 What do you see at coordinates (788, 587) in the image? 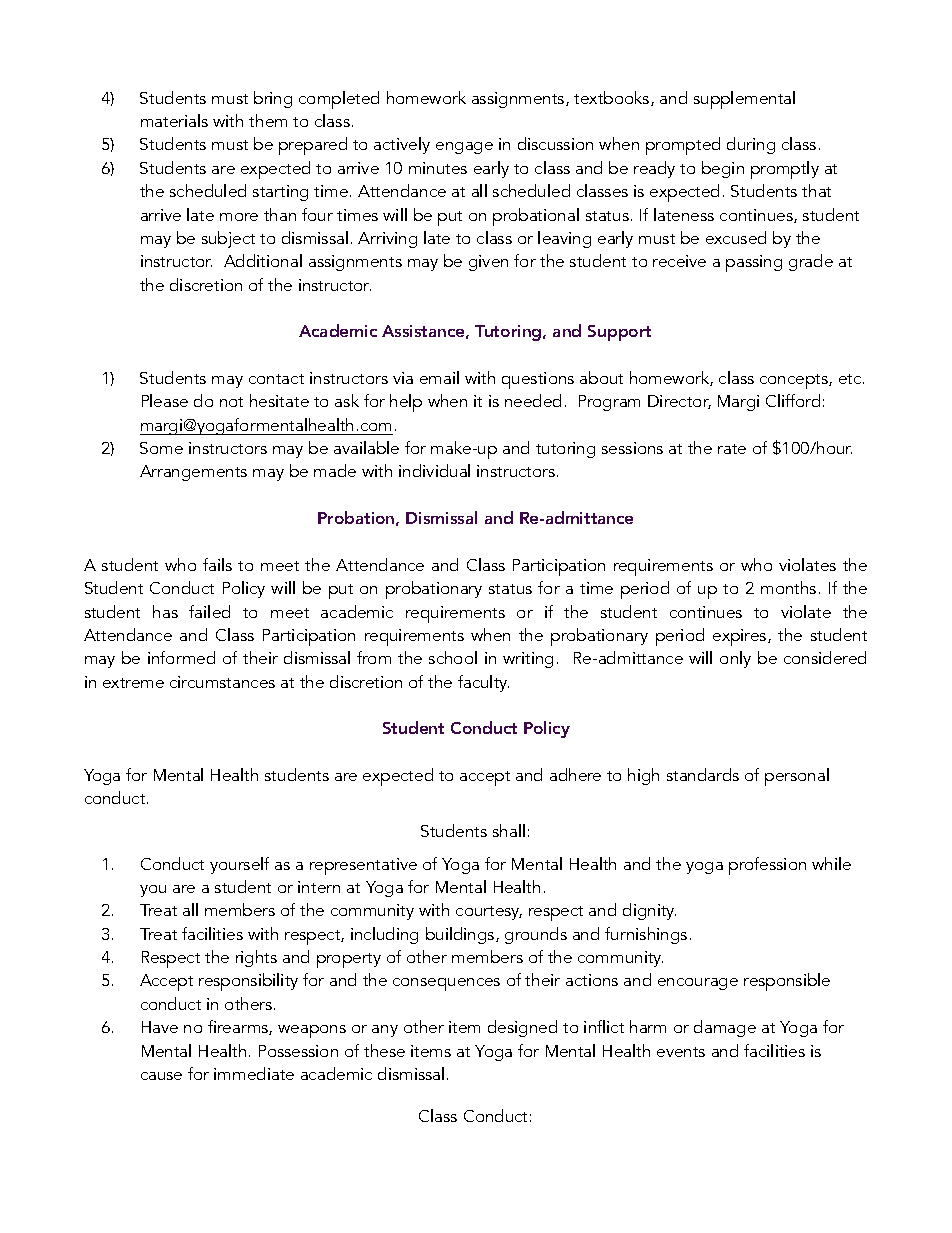
I see `months` at bounding box center [788, 587].
